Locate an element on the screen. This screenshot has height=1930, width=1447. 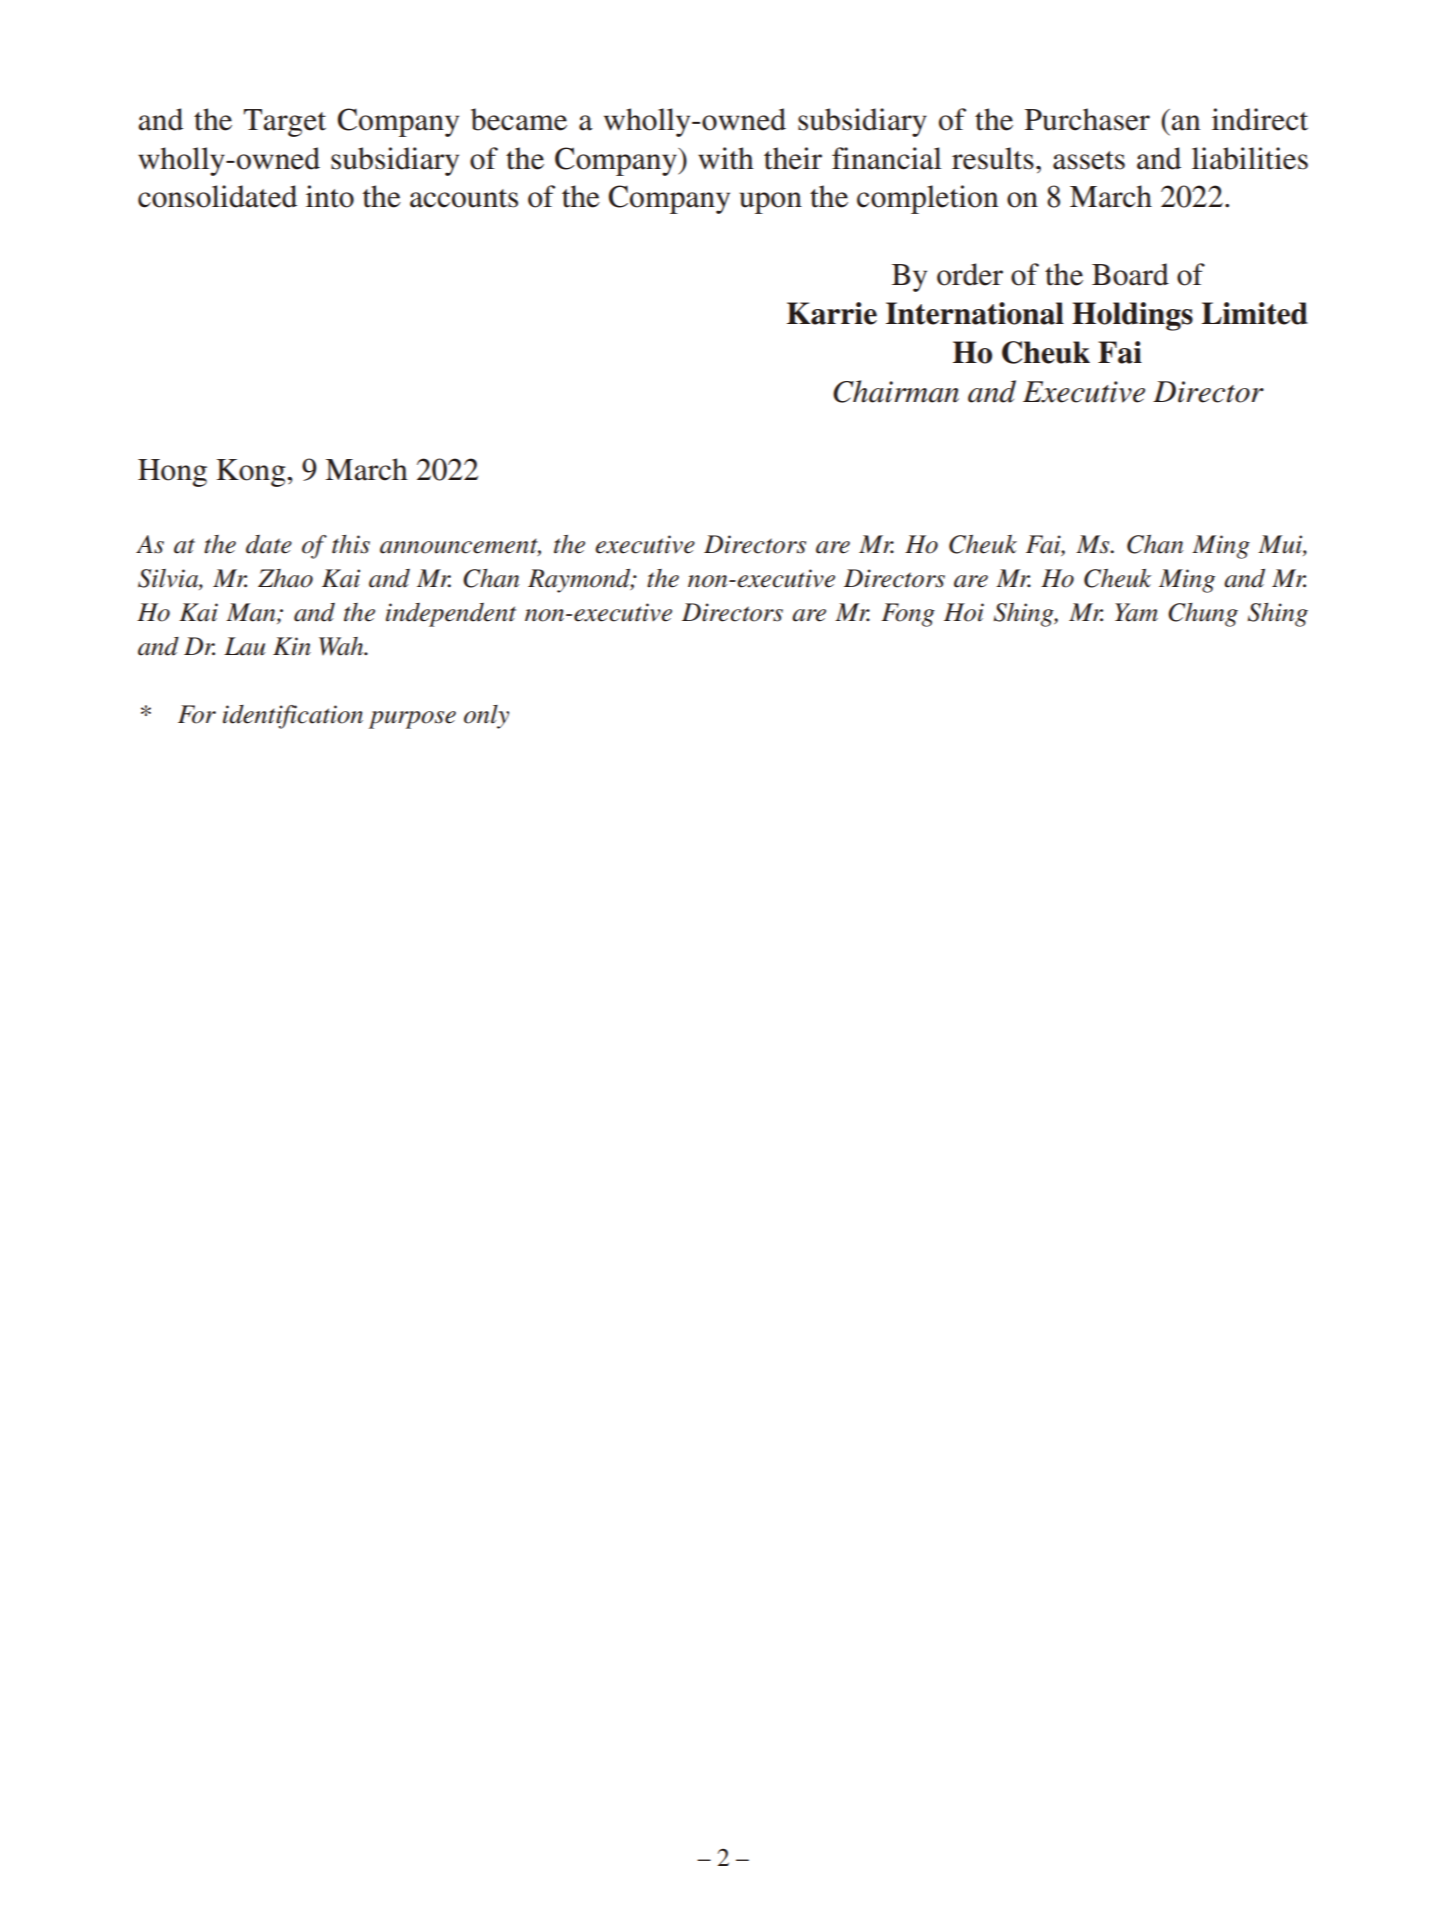
Purchaser is located at coordinates (1087, 119).
